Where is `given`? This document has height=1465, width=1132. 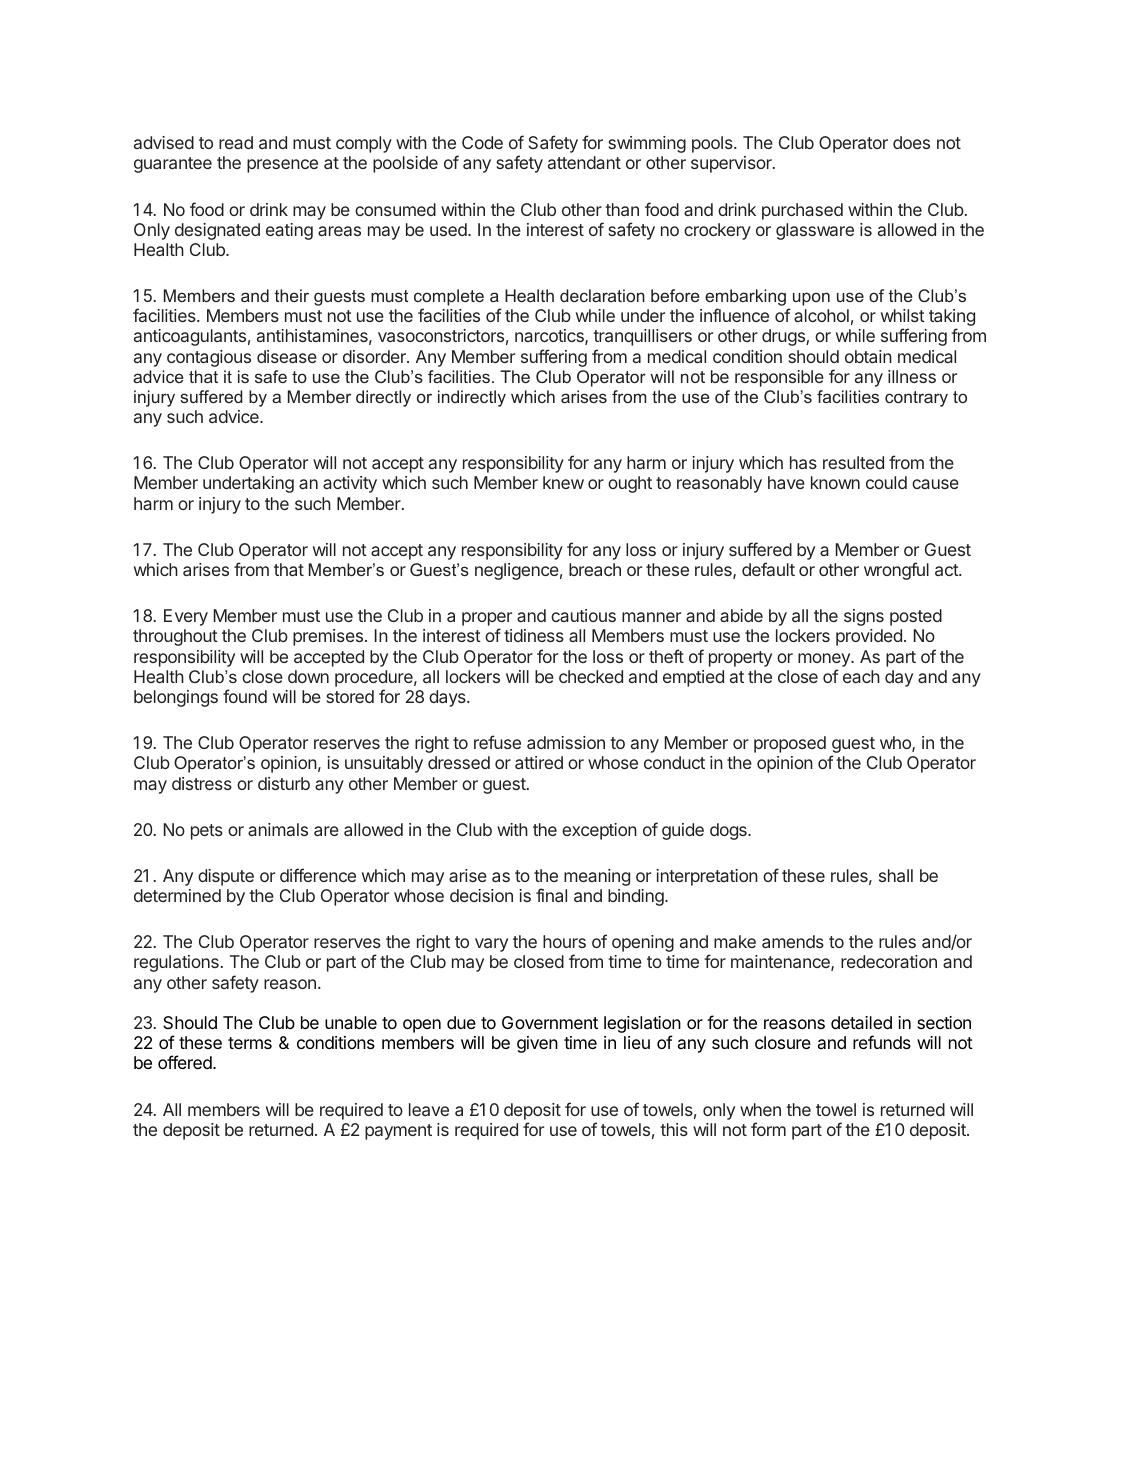 given is located at coordinates (537, 1044).
